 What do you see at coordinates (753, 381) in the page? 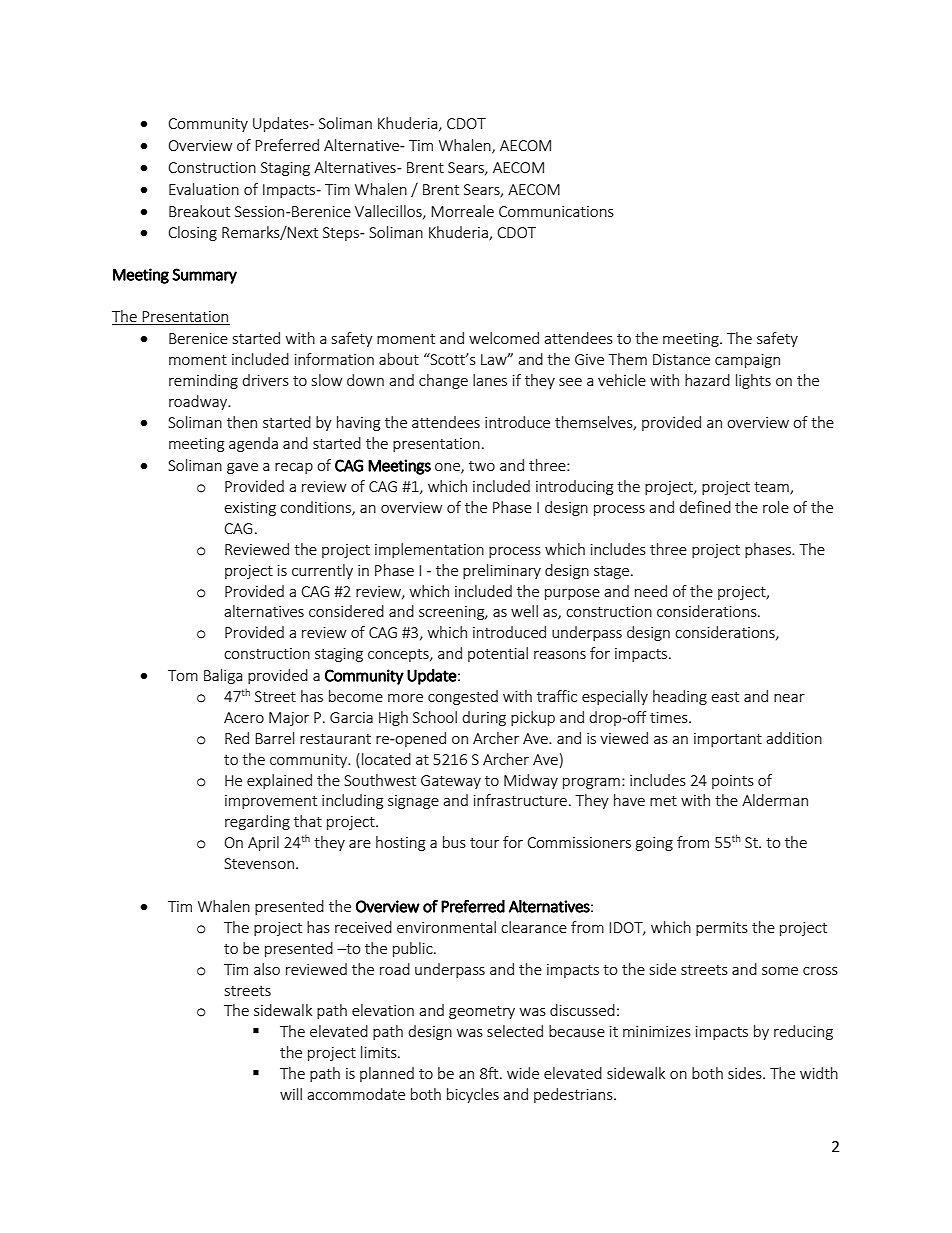
I see `lights` at bounding box center [753, 381].
